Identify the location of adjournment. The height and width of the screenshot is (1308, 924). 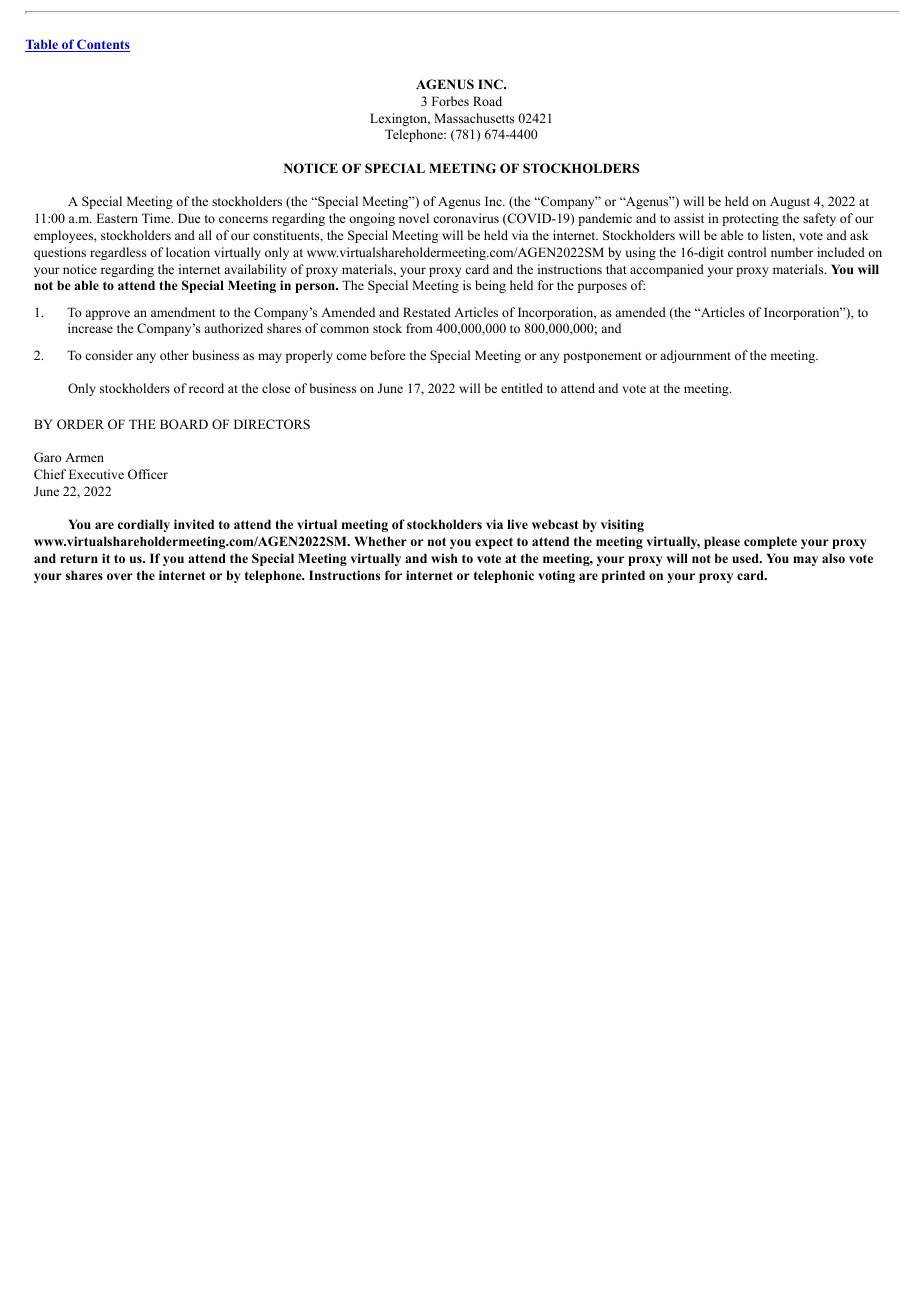
(695, 356).
